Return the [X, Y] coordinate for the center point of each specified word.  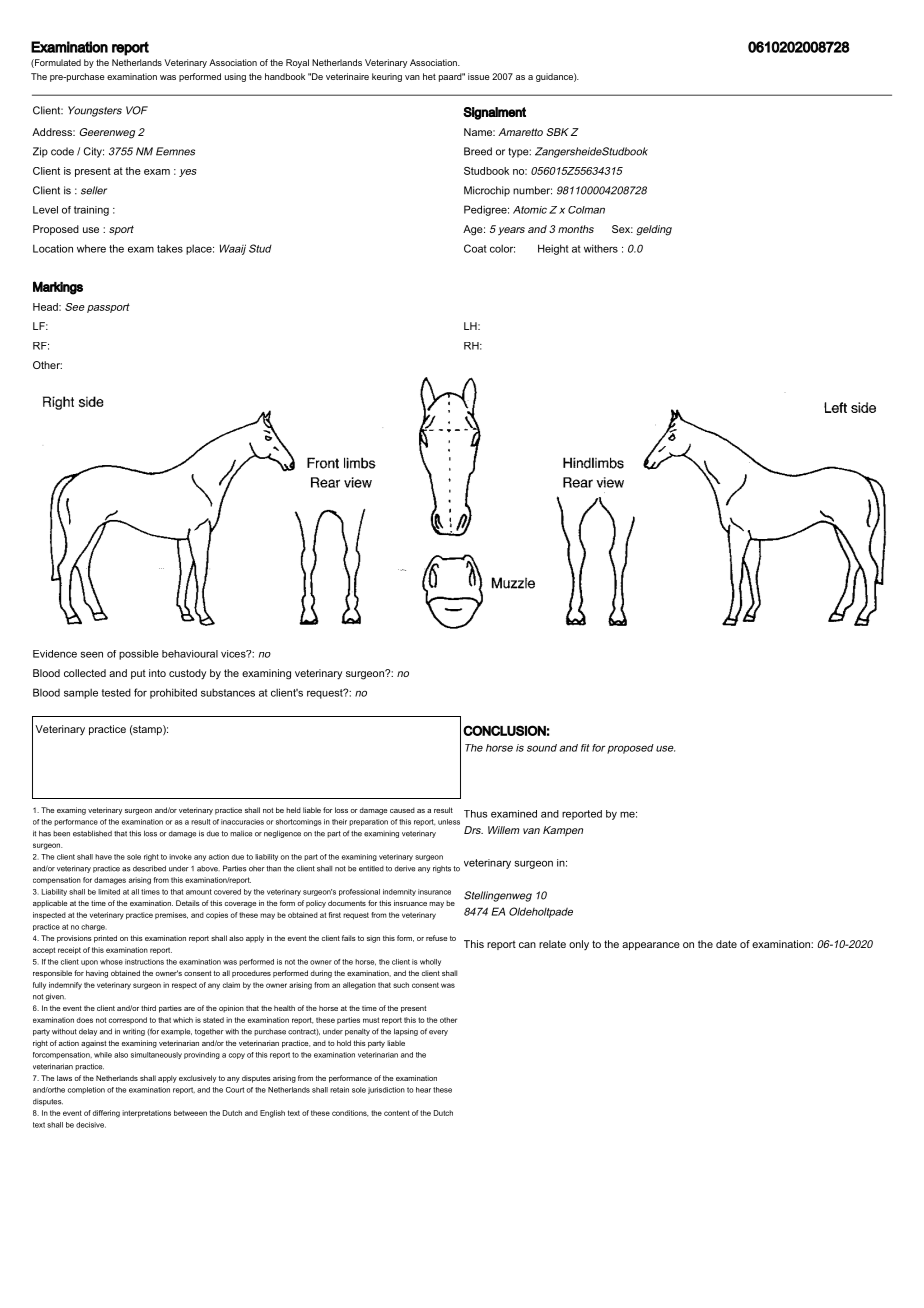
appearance [651, 946]
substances [228, 693]
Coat [475, 248]
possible [139, 655]
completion [86, 1090]
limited [109, 892]
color [502, 249]
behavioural [190, 654]
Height [553, 249]
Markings [58, 288]
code [62, 151]
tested [116, 692]
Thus [475, 814]
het [429, 76]
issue [479, 76]
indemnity [399, 892]
